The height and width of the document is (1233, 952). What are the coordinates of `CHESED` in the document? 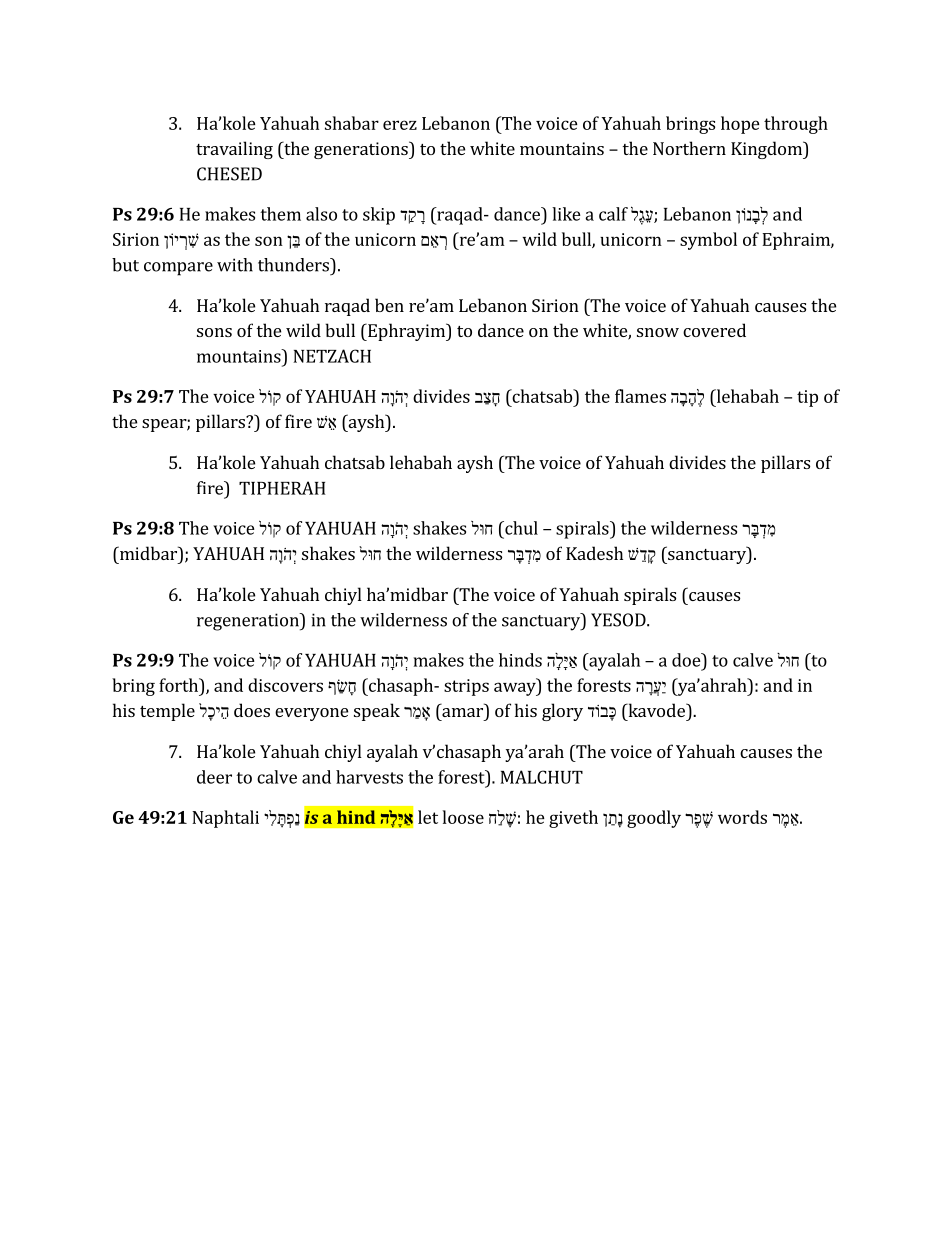 It's located at (229, 174).
